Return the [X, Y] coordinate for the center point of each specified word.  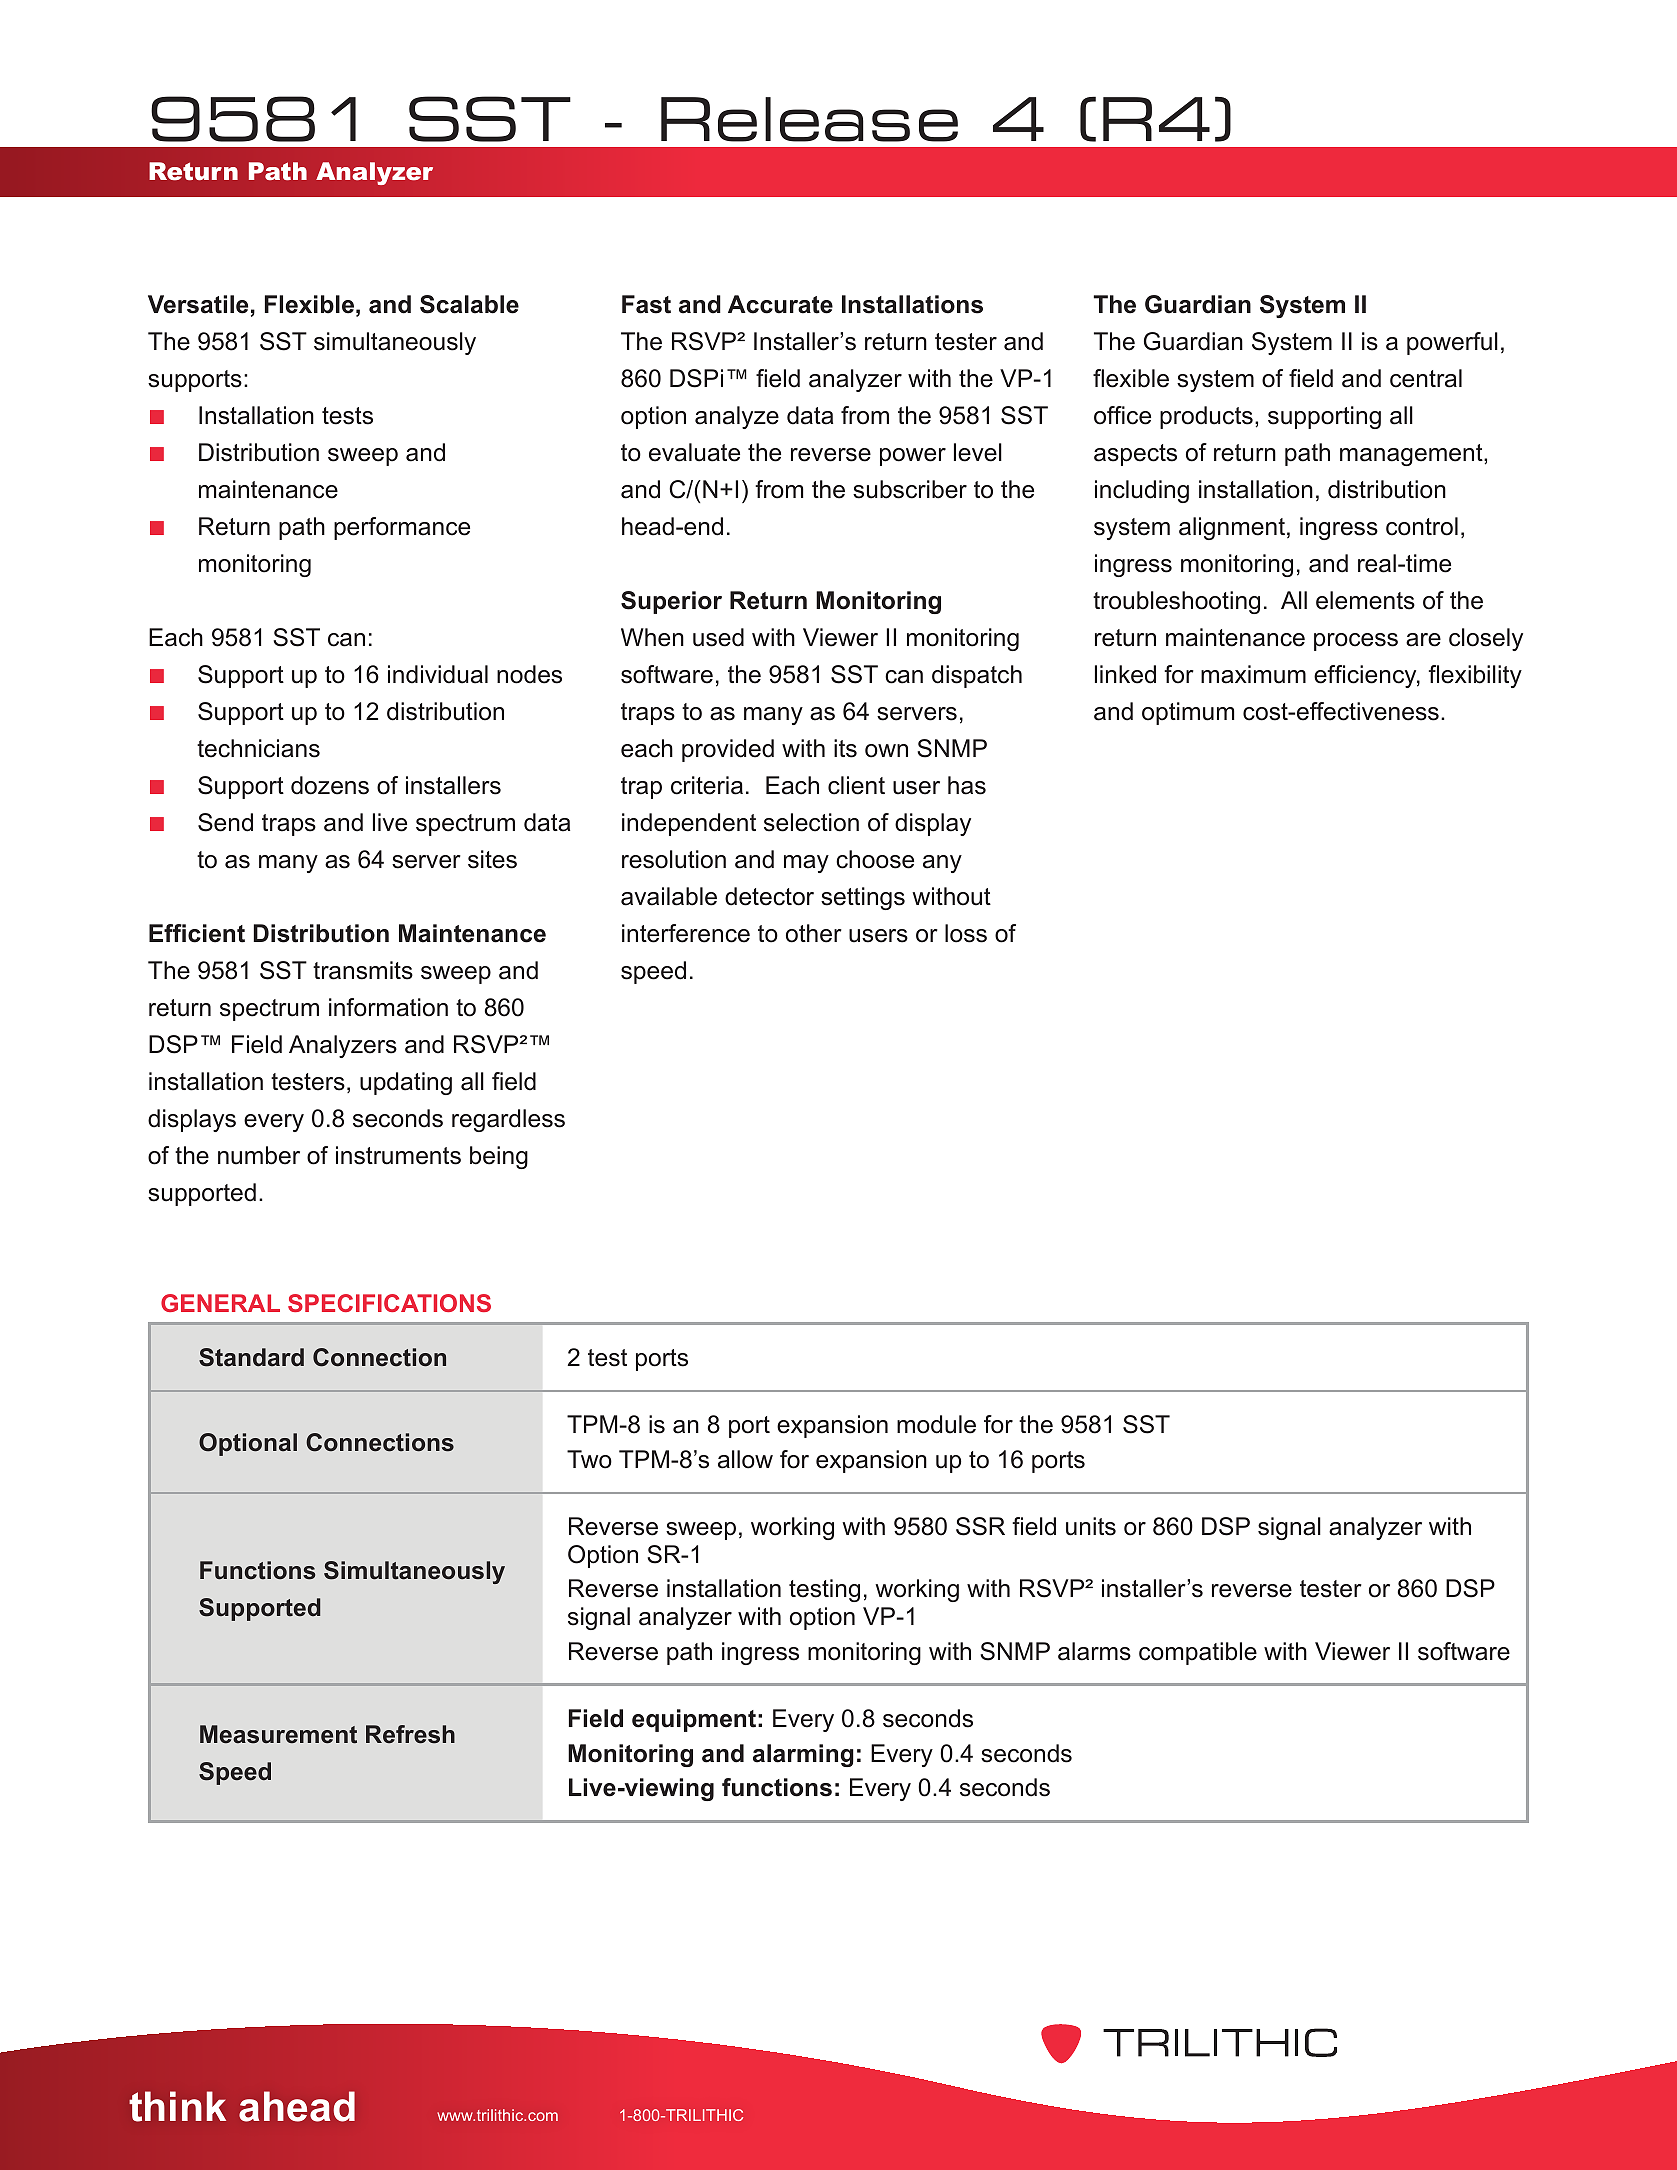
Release [809, 119]
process [1356, 642]
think [177, 2106]
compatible [1198, 1653]
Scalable [469, 304]
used [718, 637]
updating [406, 1083]
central [1426, 378]
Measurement [278, 1734]
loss [966, 933]
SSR [980, 1526]
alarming [803, 1755]
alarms [1094, 1651]
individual [438, 674]
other [814, 933]
